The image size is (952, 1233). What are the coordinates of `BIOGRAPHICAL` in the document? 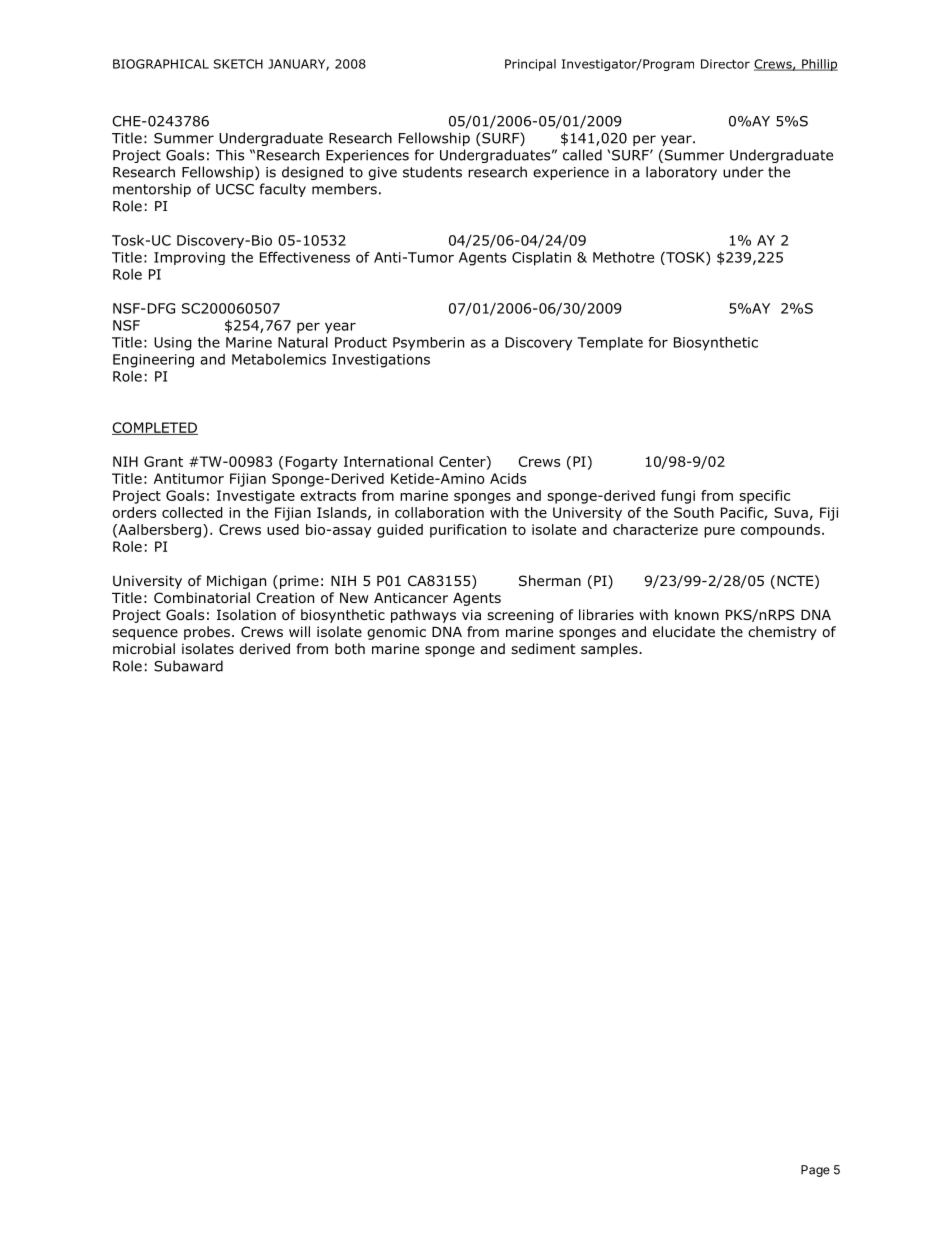 It's located at (161, 64).
